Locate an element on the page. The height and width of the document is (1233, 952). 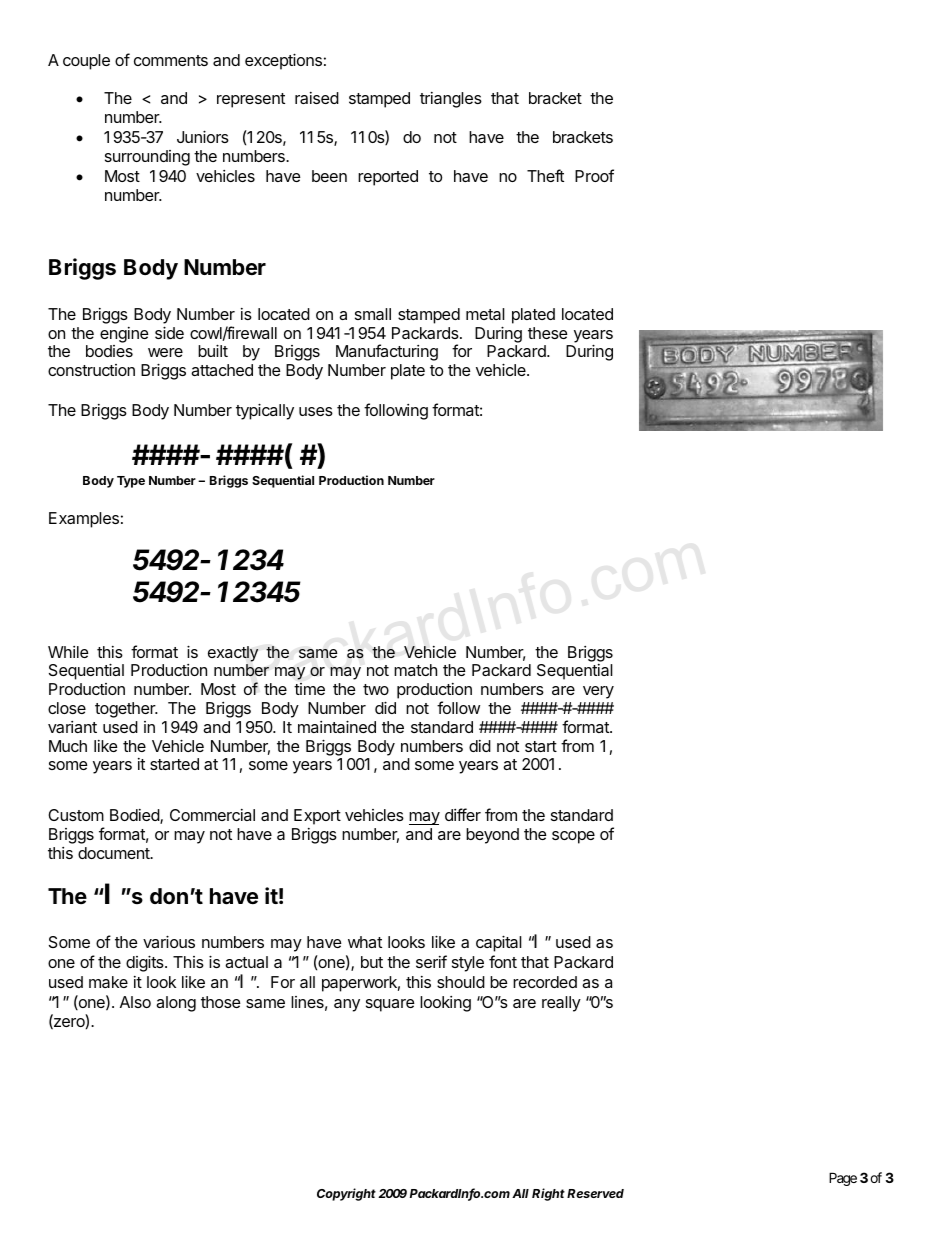
scope is located at coordinates (573, 837).
